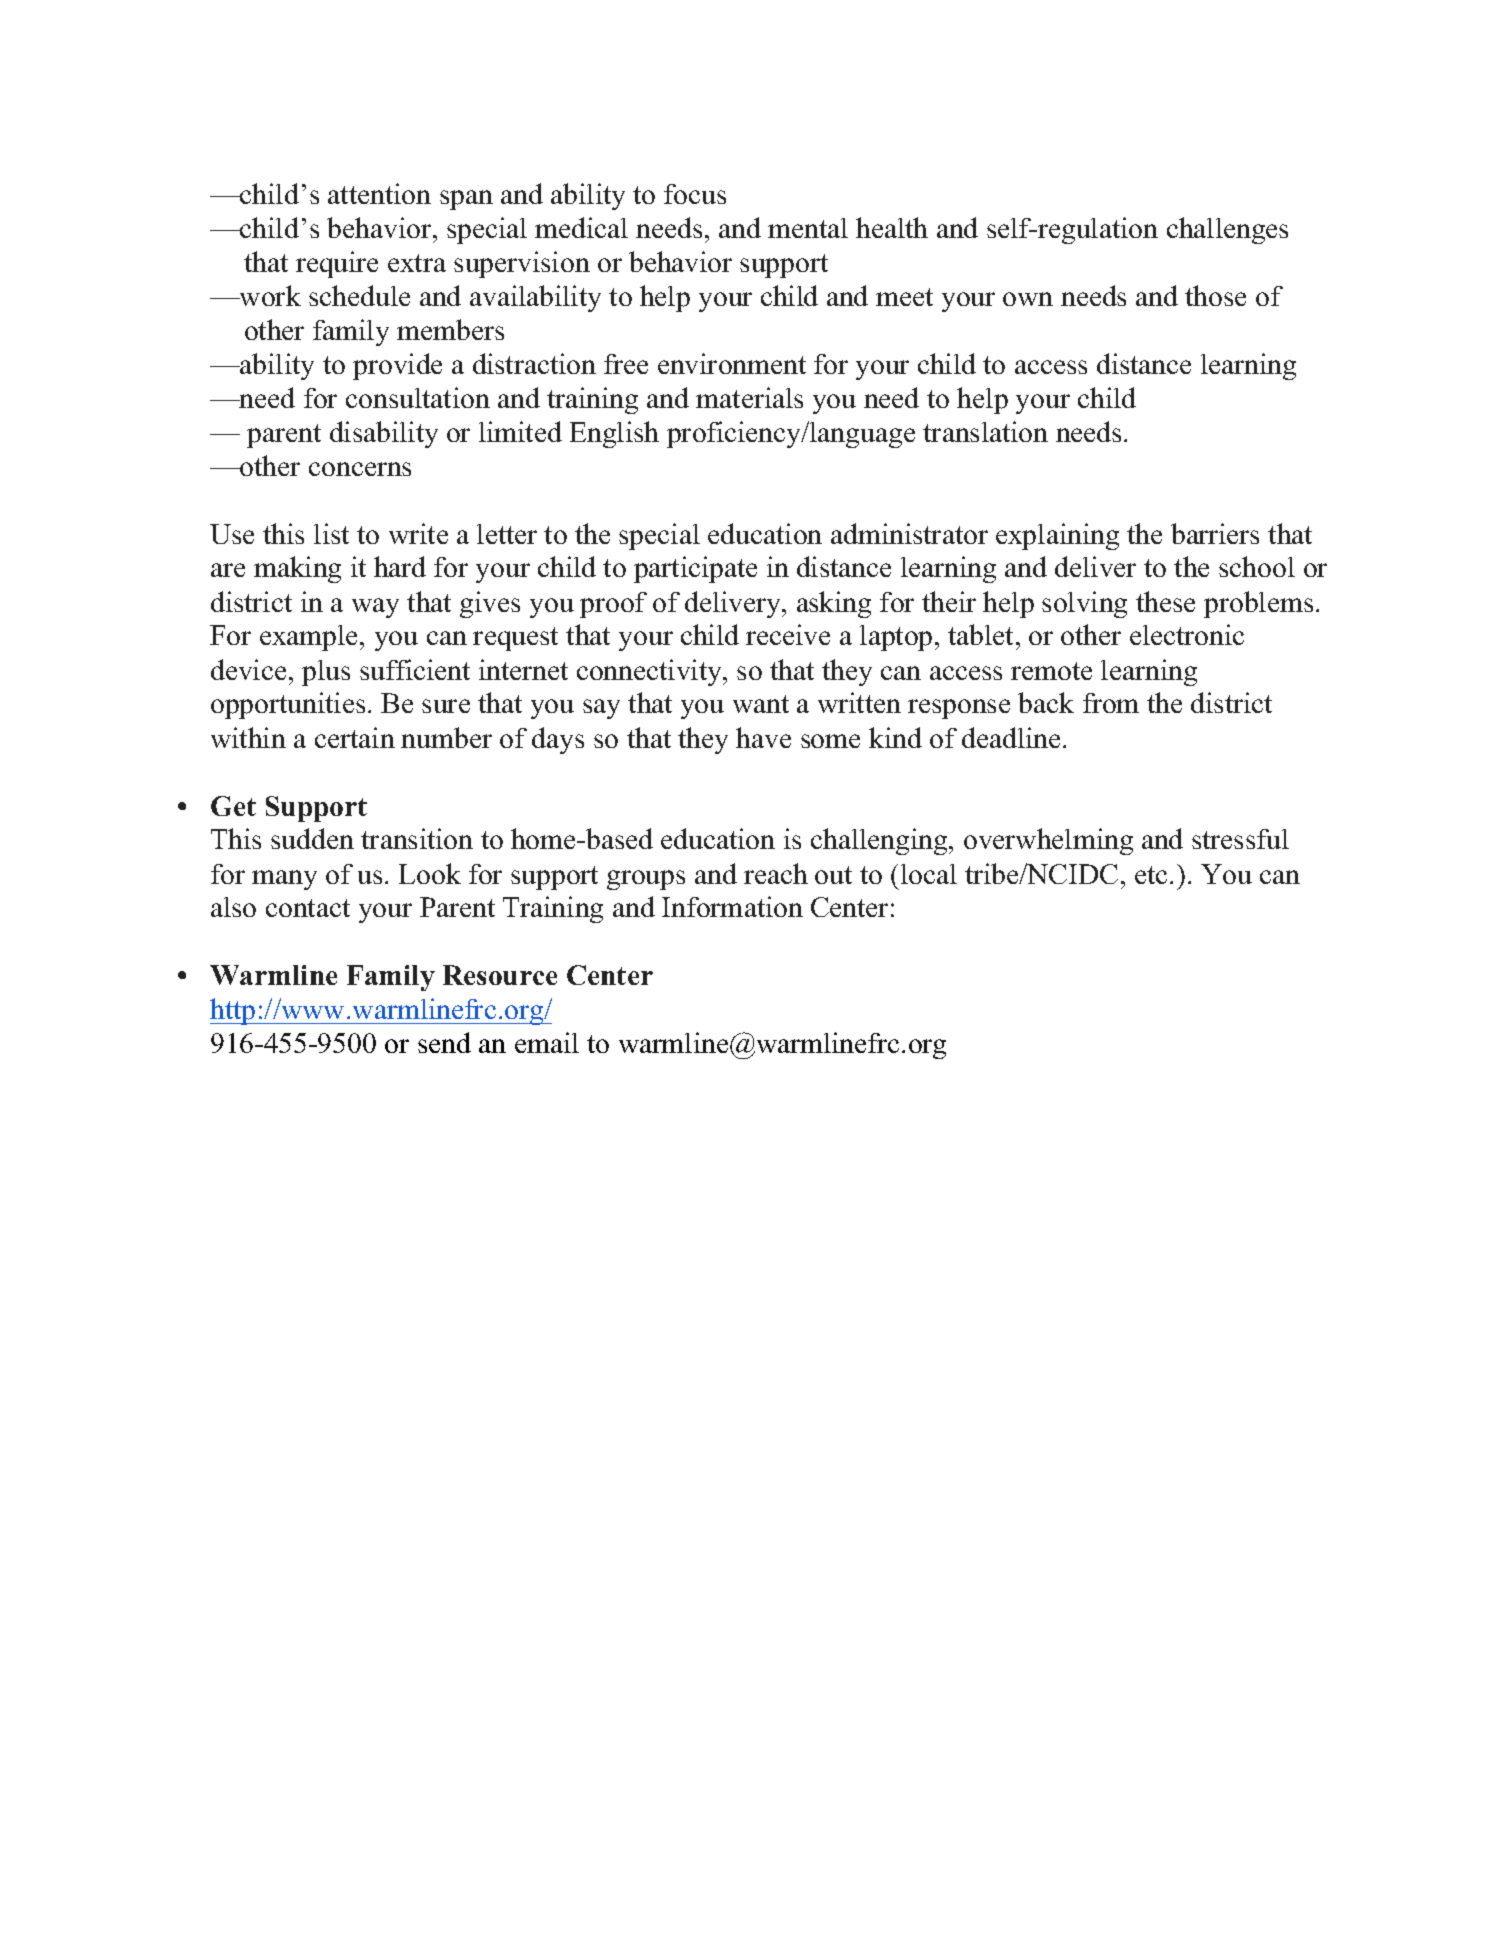 The image size is (1507, 1950). What do you see at coordinates (547, 1042) in the screenshot?
I see `email` at bounding box center [547, 1042].
